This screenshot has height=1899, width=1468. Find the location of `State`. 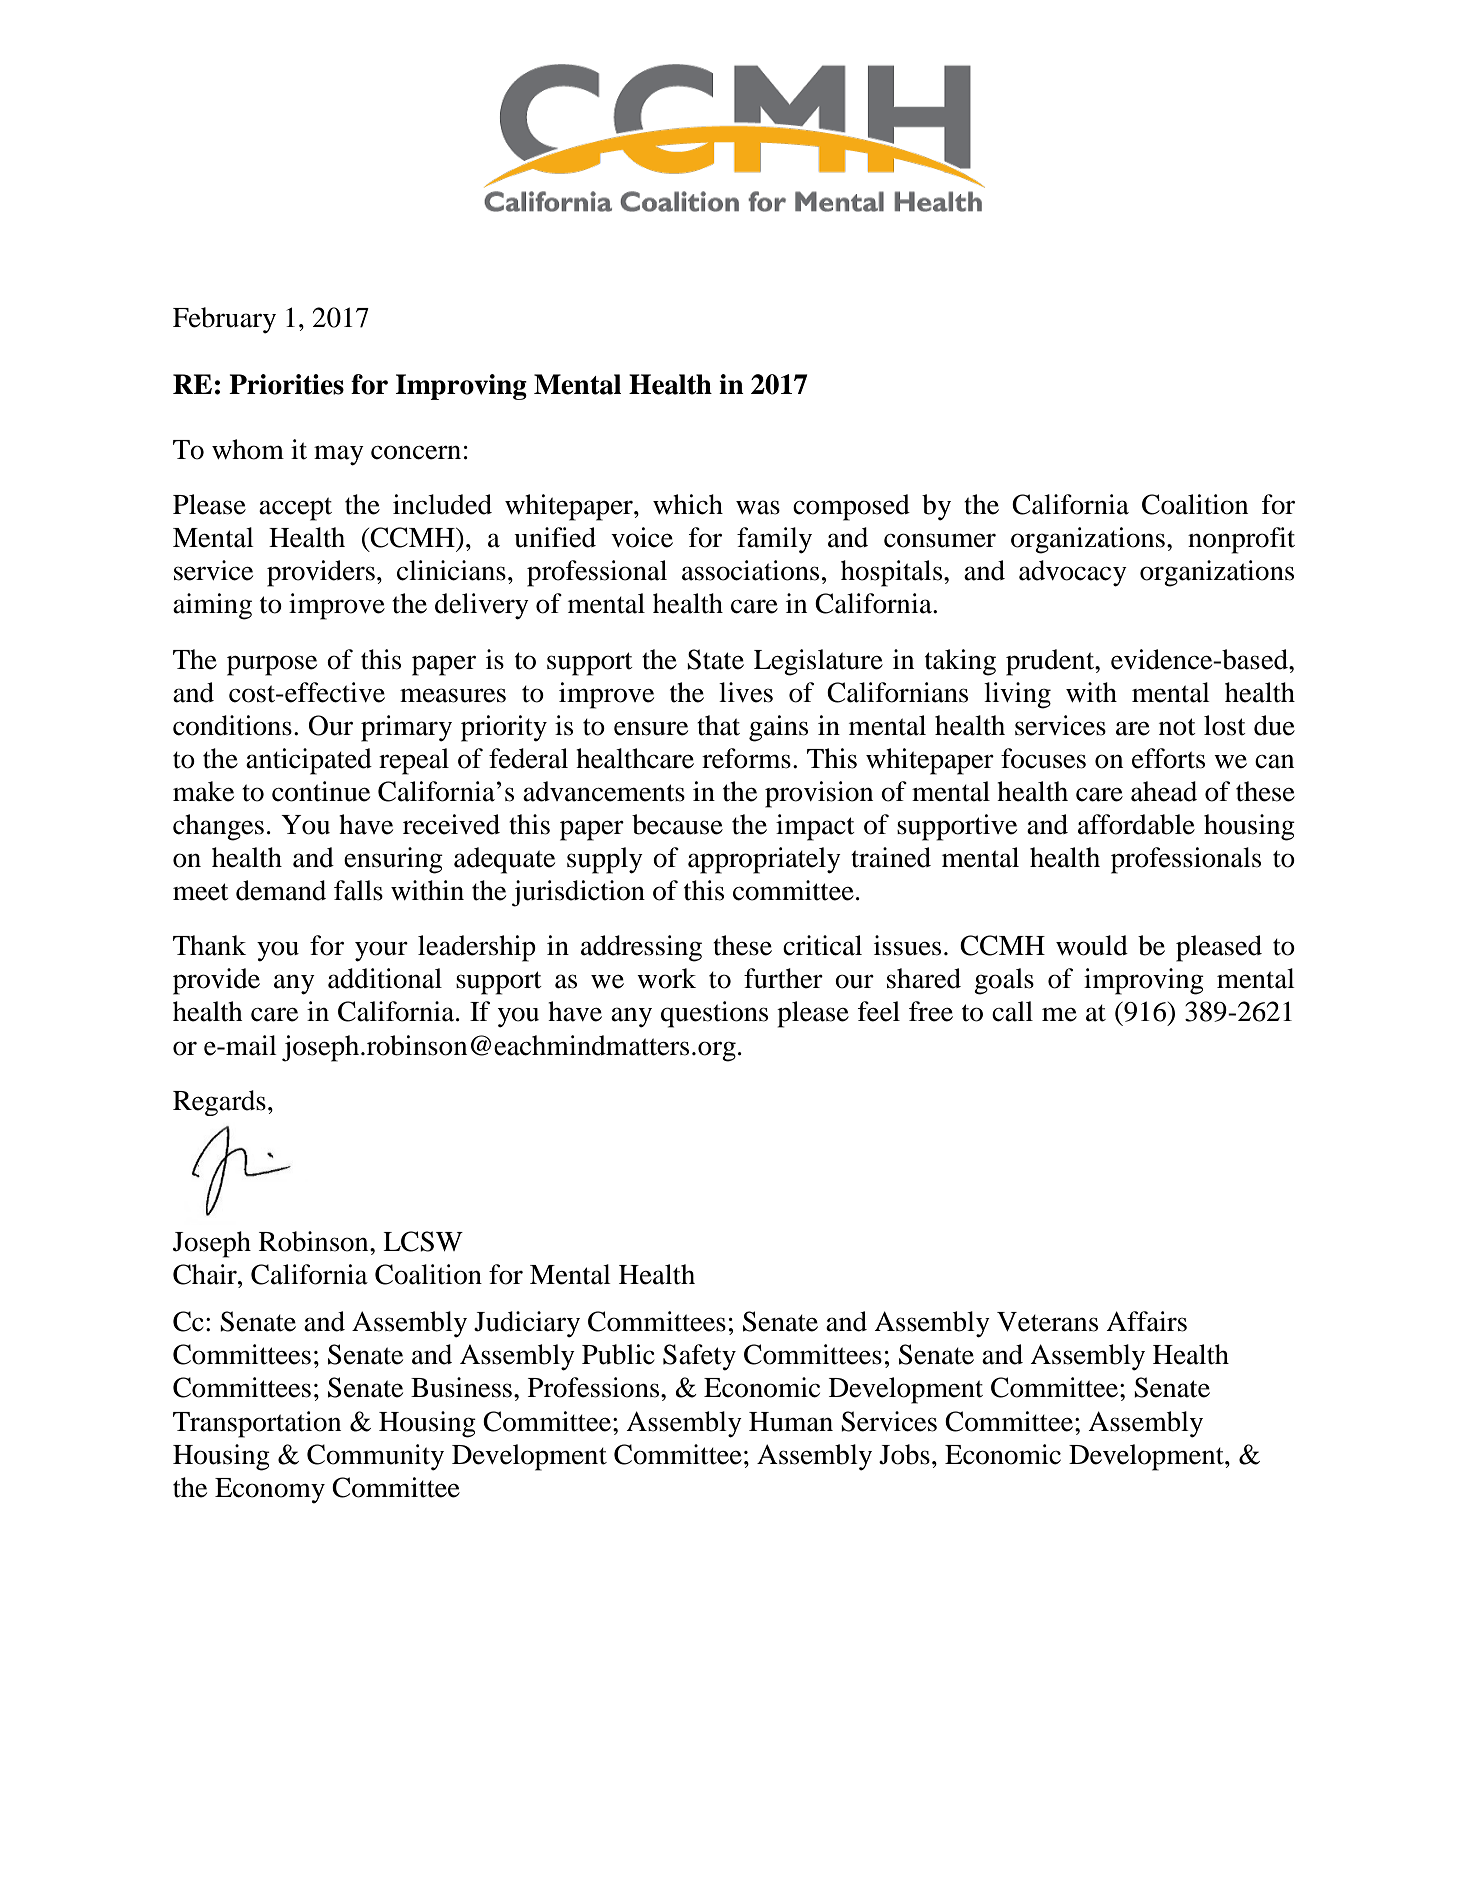

State is located at coordinates (715, 659).
